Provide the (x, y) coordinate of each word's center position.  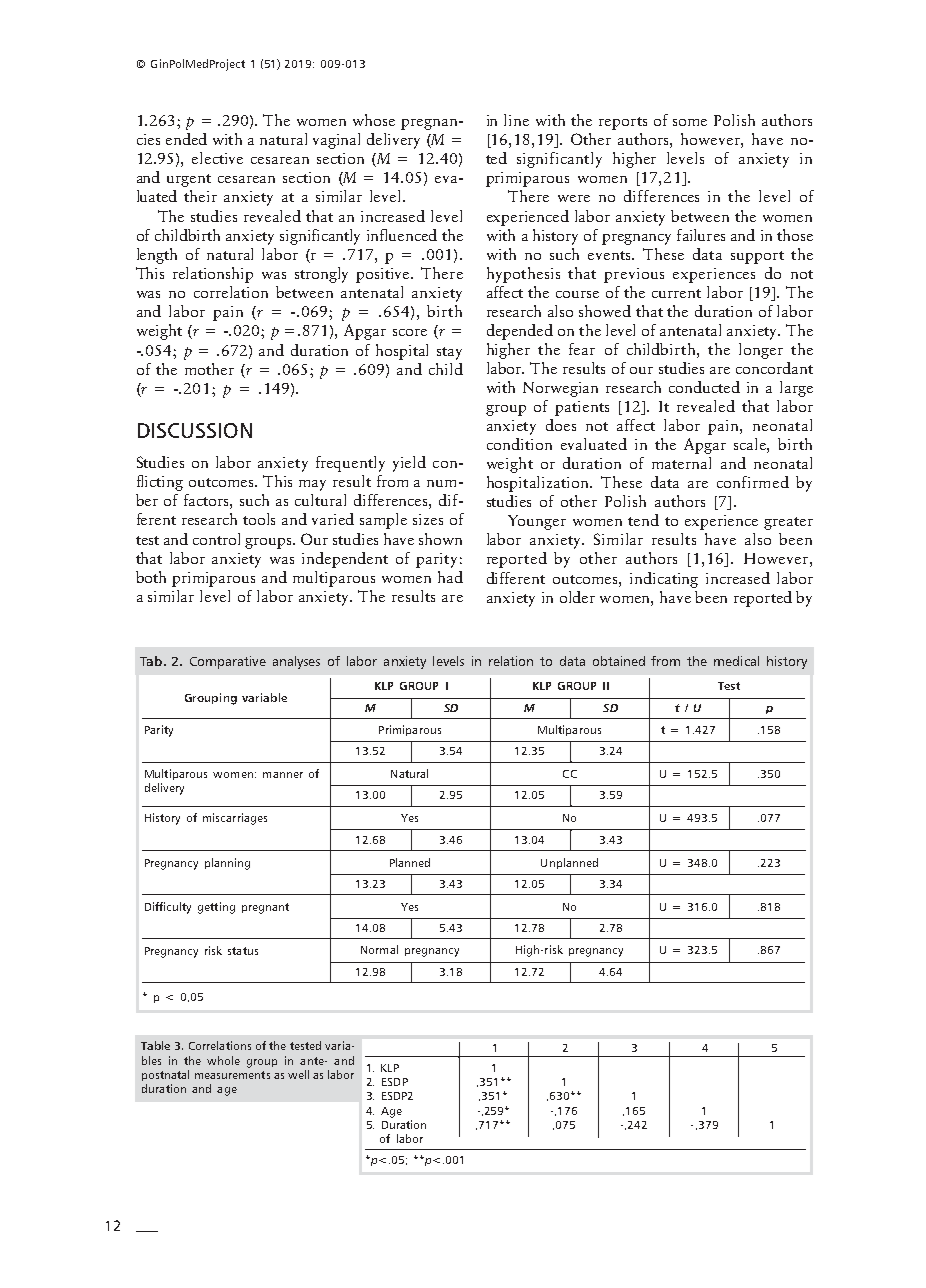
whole (223, 1060)
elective (217, 158)
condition (519, 444)
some (690, 122)
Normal (379, 949)
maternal (681, 463)
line (516, 120)
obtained (619, 661)
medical (736, 661)
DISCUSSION (195, 430)
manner (283, 775)
